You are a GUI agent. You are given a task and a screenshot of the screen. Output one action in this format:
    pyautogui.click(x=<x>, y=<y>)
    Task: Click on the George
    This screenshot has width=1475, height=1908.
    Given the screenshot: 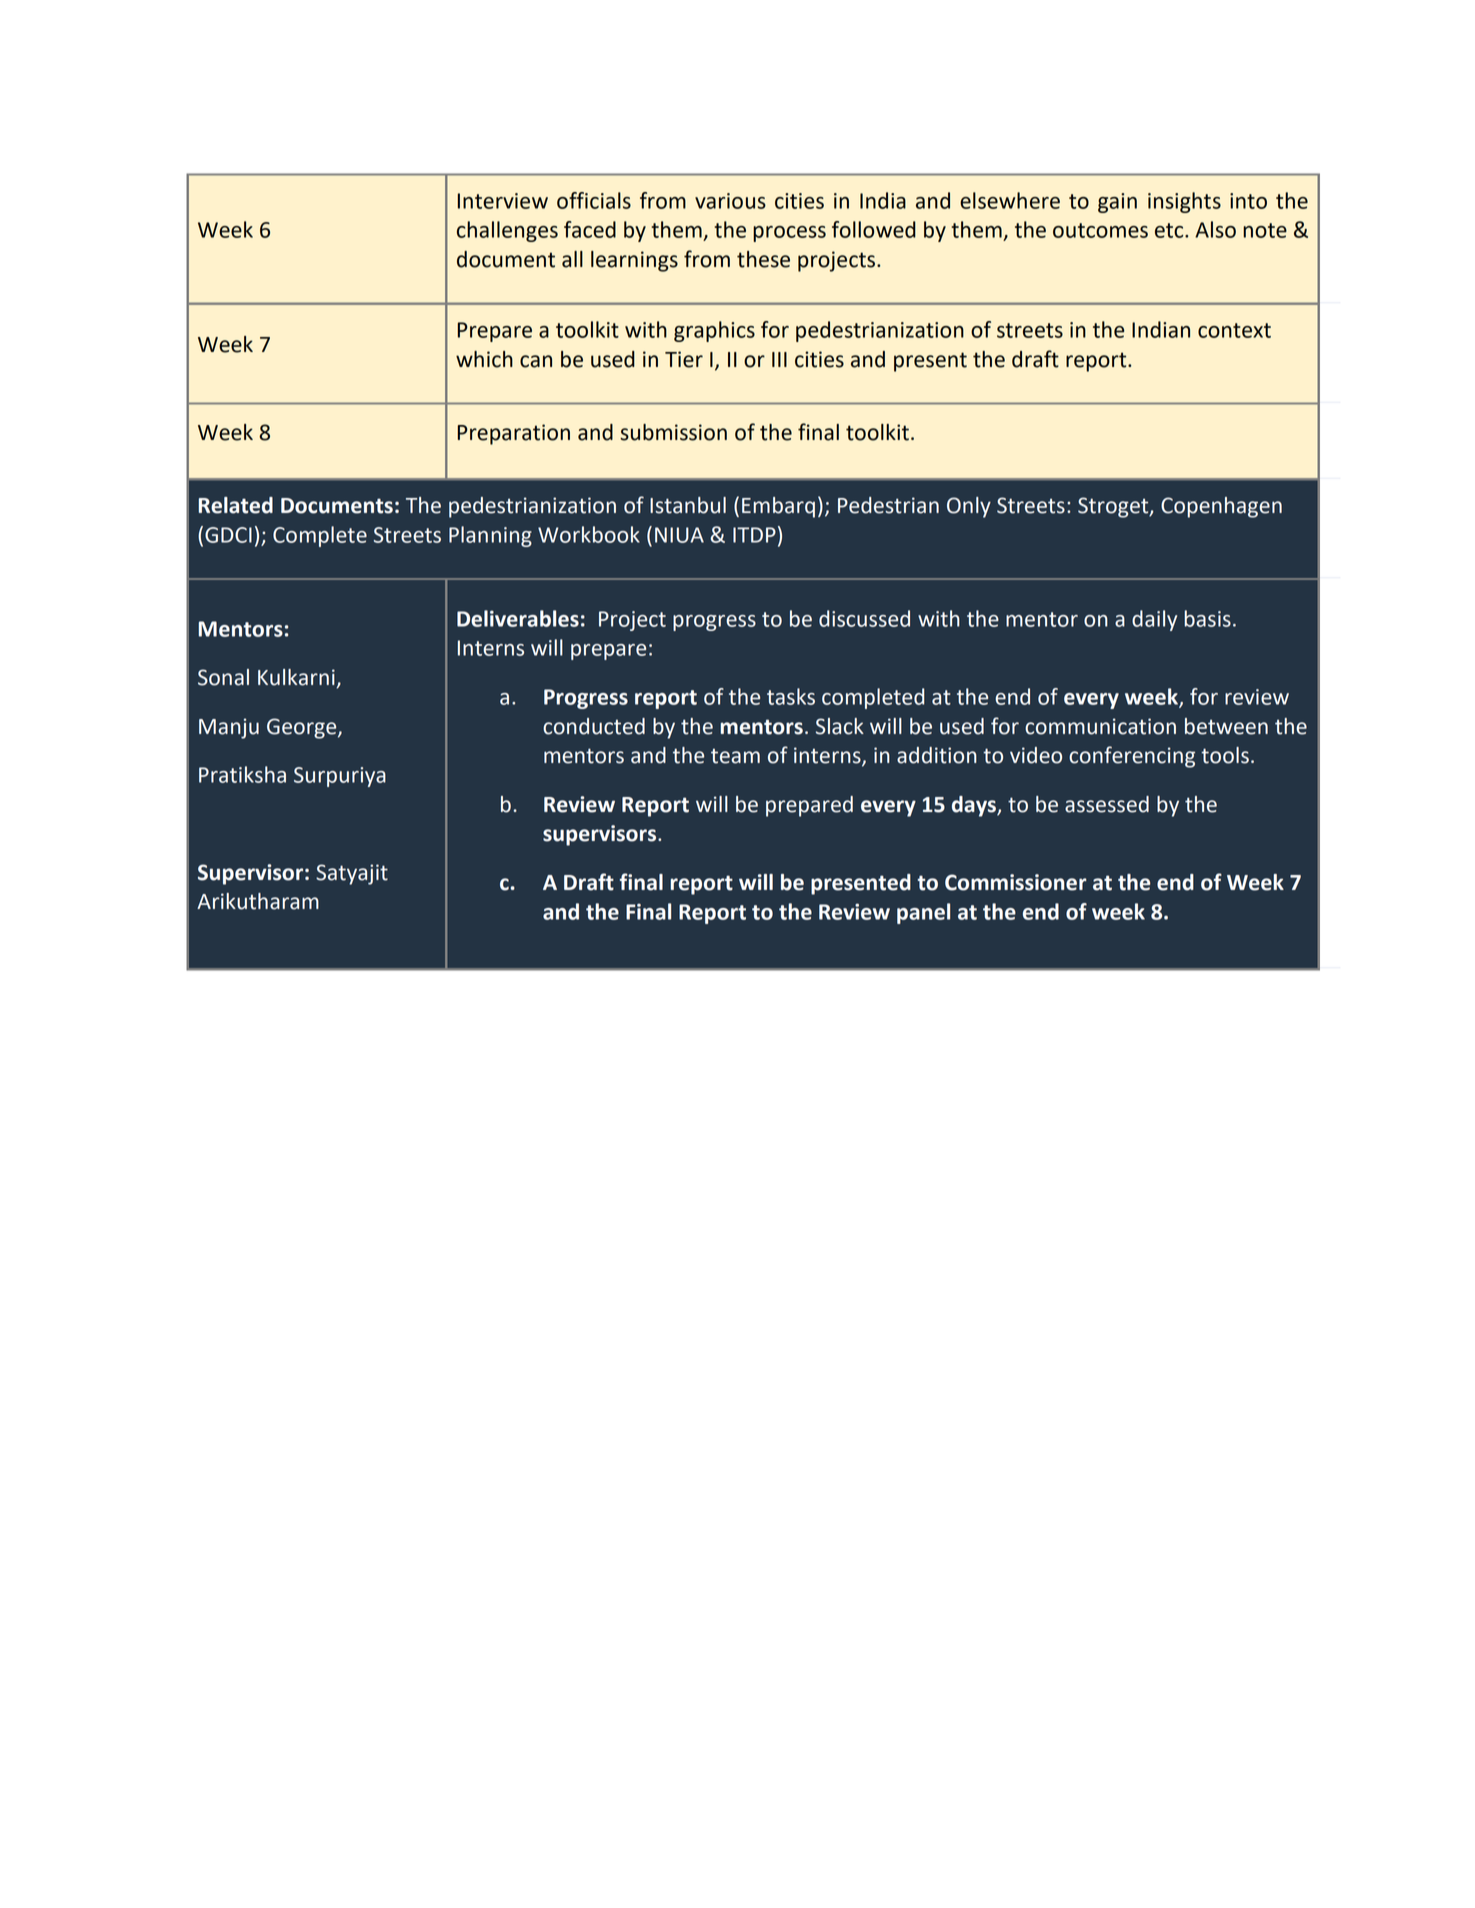 What is the action you would take?
    pyautogui.click(x=303, y=728)
